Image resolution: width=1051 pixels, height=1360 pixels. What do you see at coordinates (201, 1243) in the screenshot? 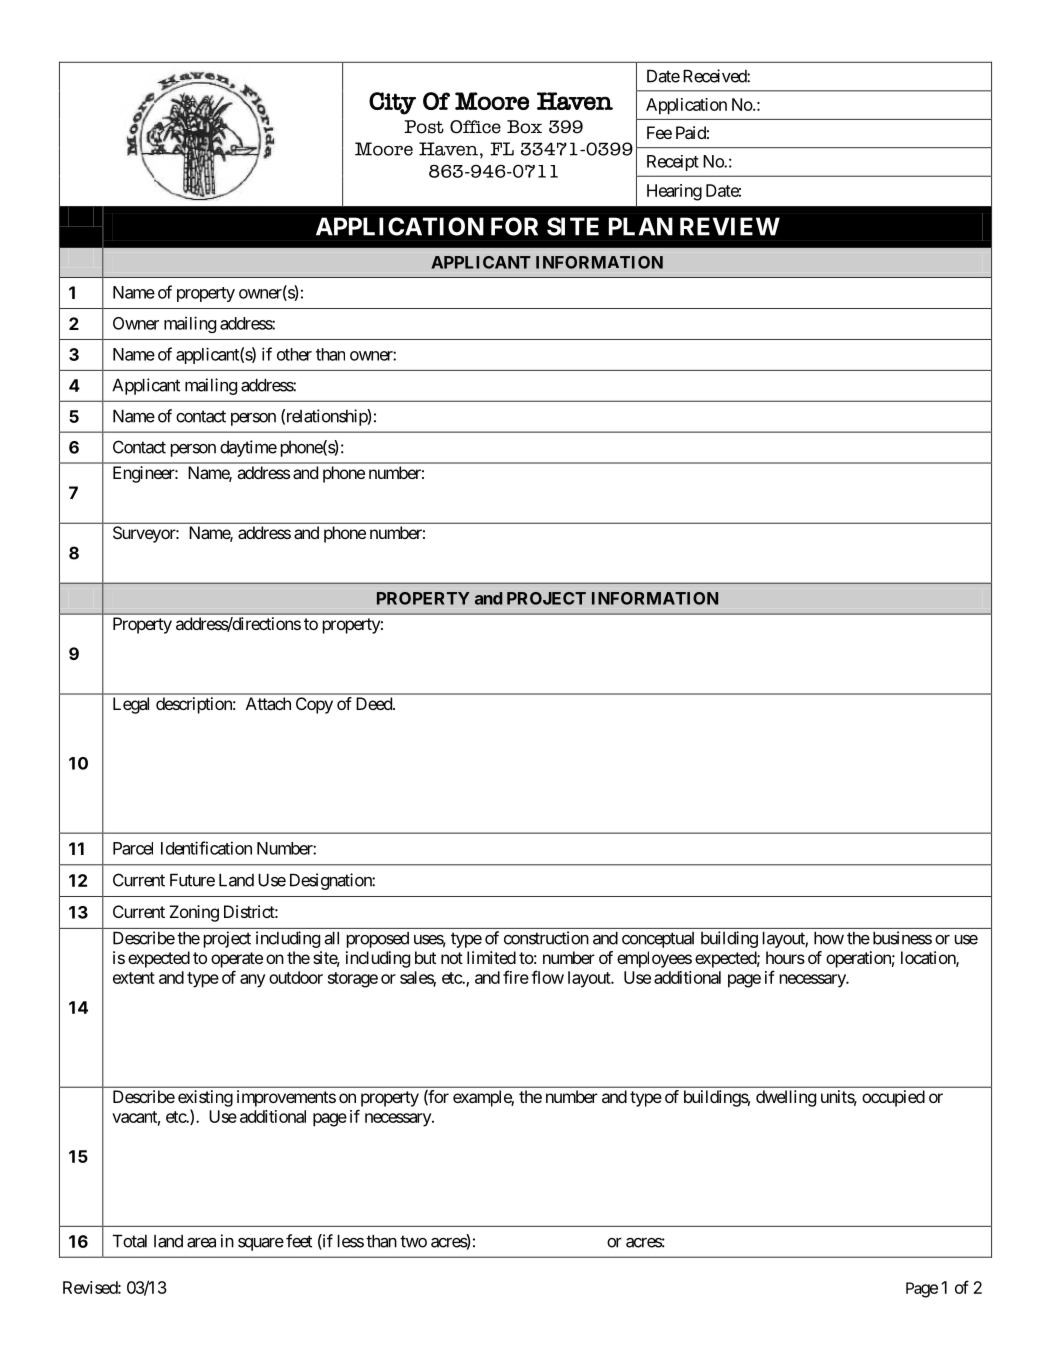
I see `area` at bounding box center [201, 1243].
